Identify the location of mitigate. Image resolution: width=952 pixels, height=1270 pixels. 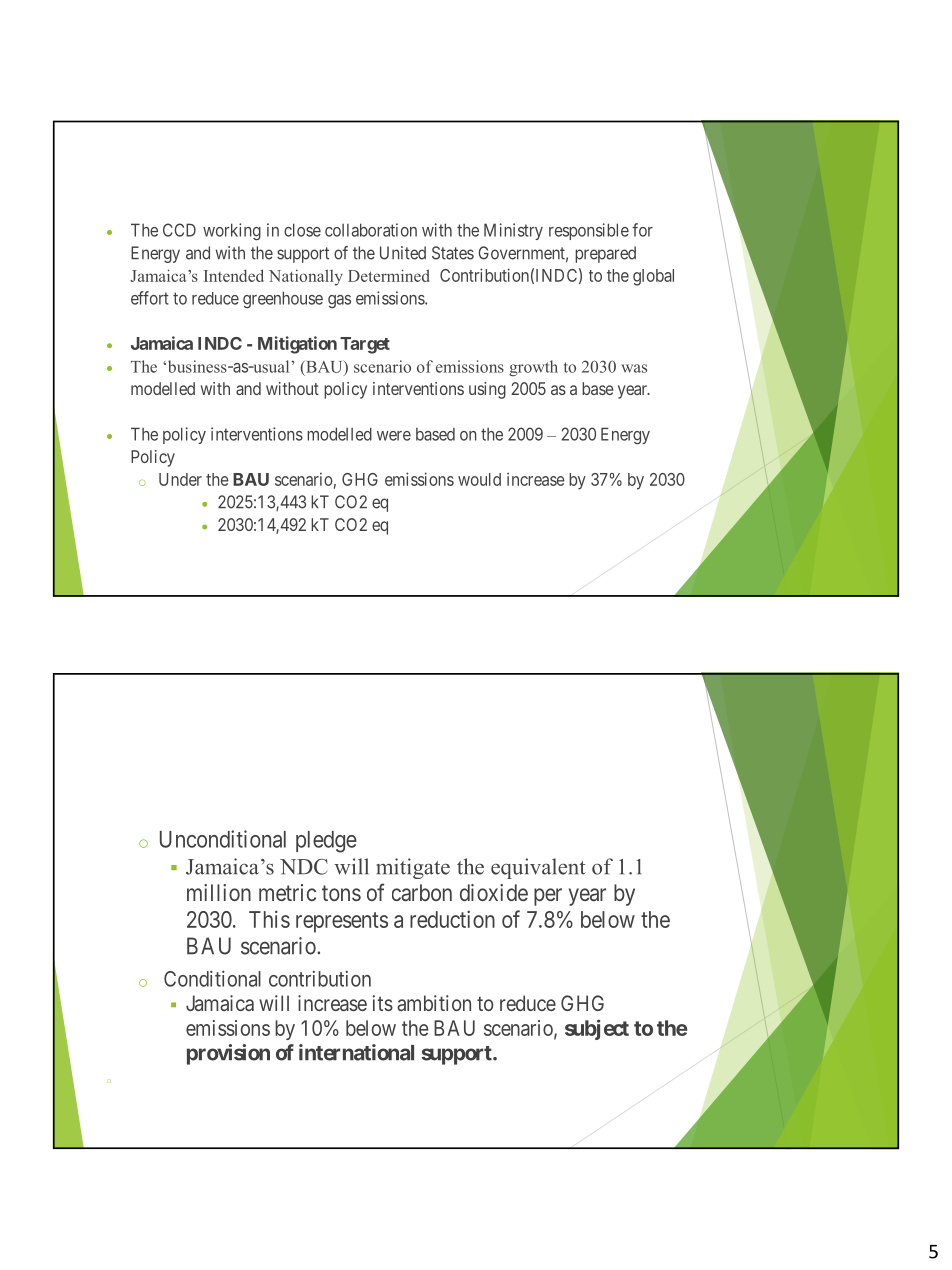
(413, 868).
